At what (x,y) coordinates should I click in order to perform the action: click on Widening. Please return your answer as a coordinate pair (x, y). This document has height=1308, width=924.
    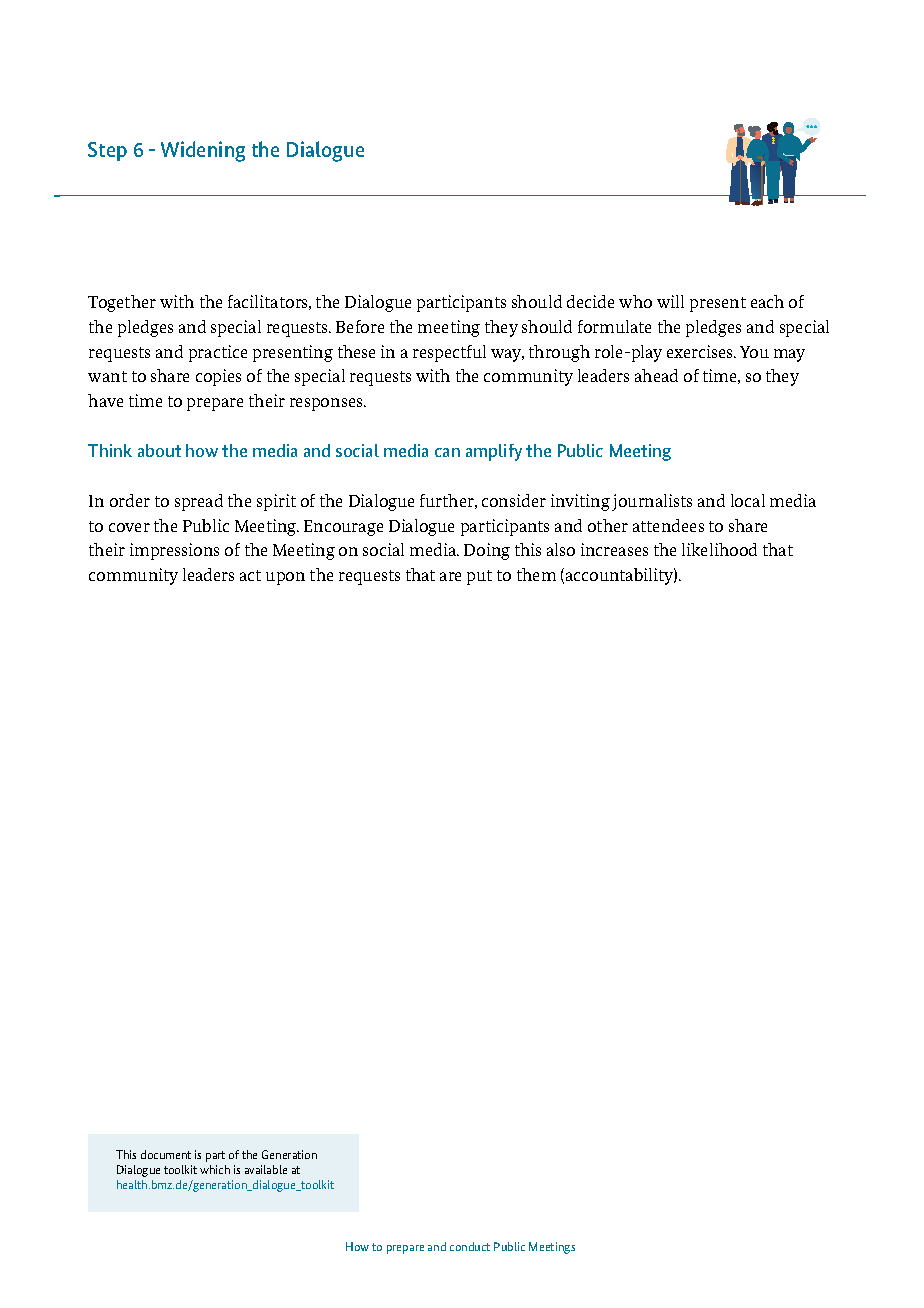
    Looking at the image, I should click on (203, 151).
